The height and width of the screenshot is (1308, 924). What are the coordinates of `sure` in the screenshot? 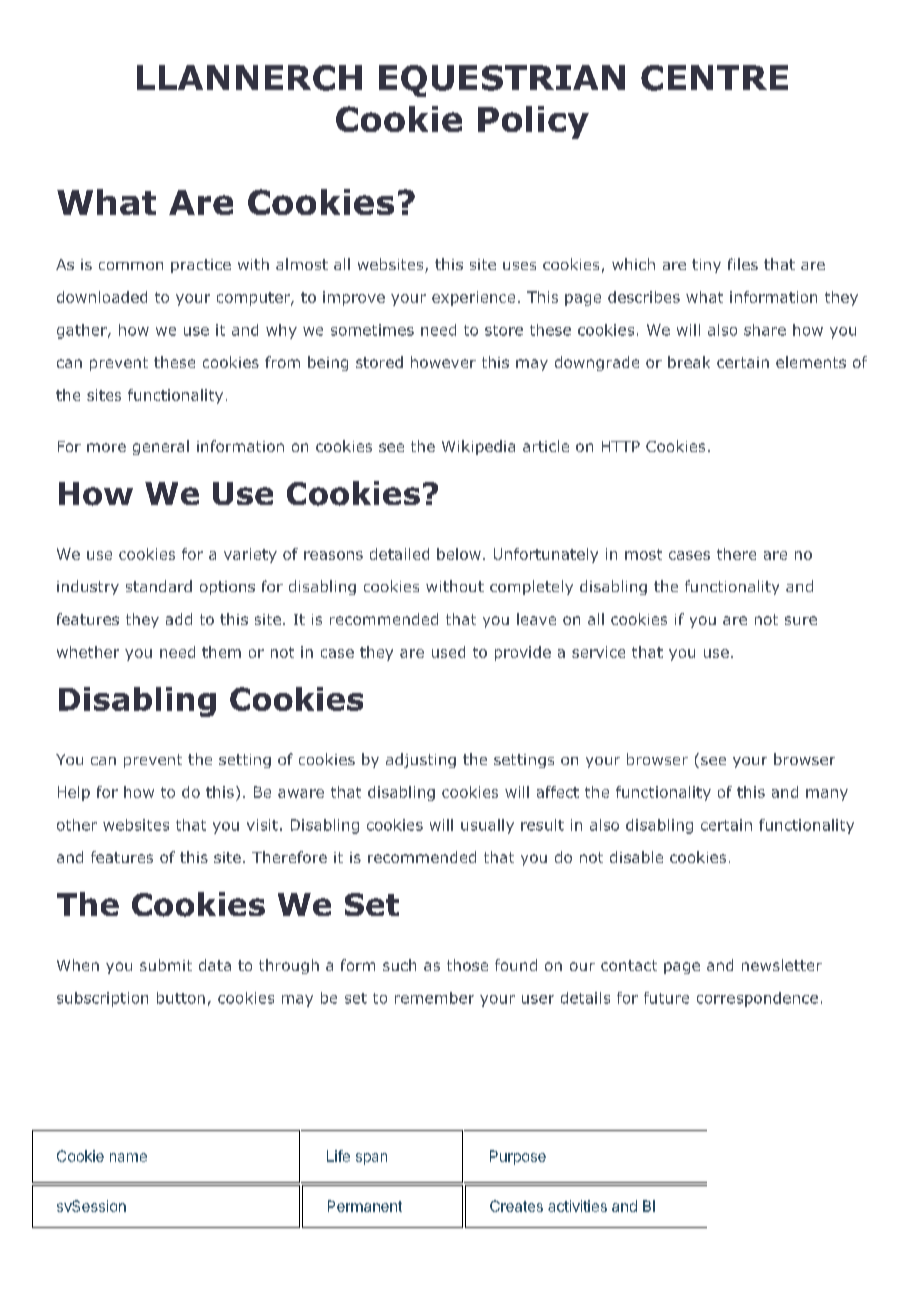 It's located at (801, 620).
